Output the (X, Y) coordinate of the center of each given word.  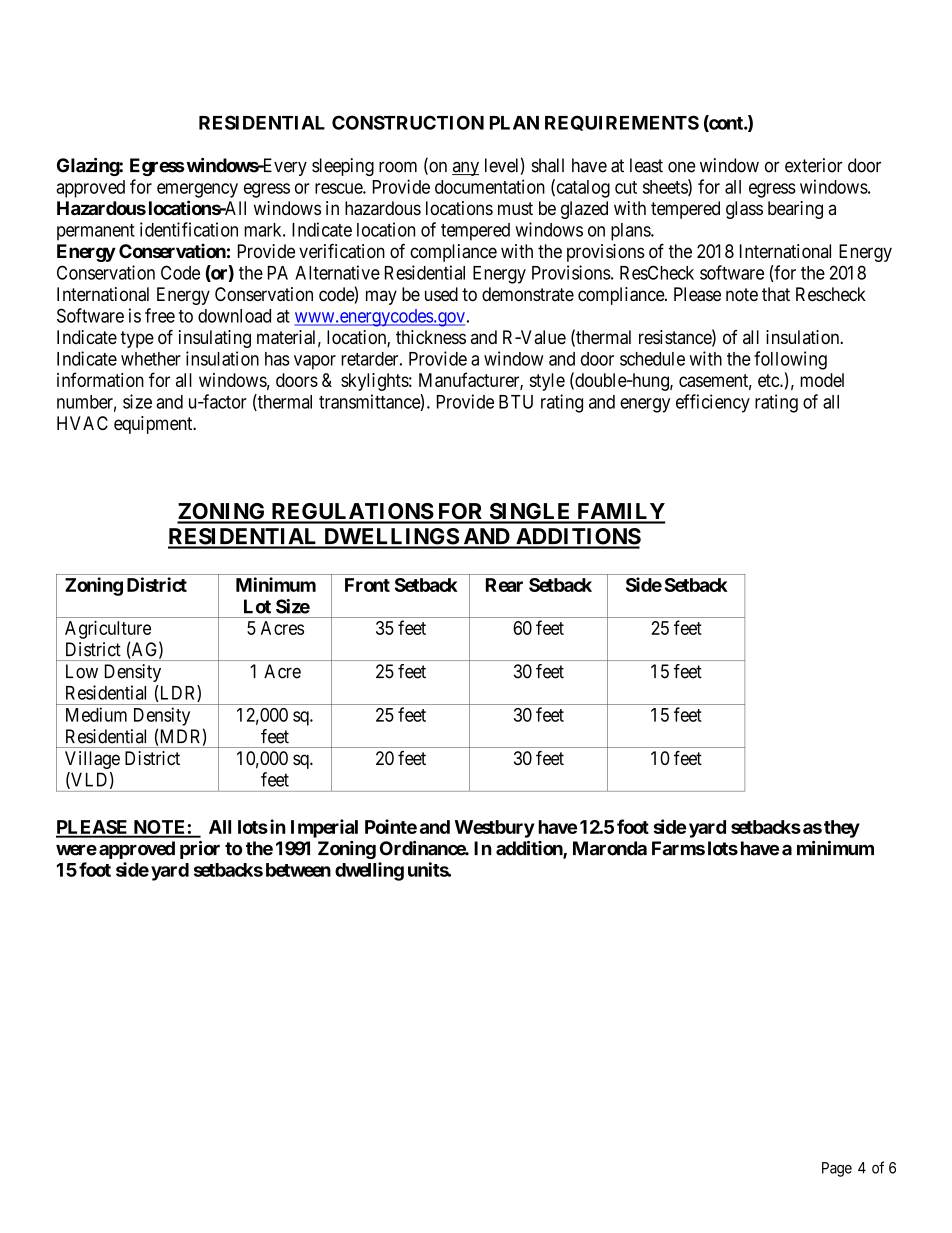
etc (769, 380)
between (298, 870)
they (842, 829)
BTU (516, 402)
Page (837, 1169)
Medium (96, 714)
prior (200, 850)
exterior (814, 165)
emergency (197, 190)
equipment (154, 425)
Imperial (324, 828)
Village (92, 760)
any (465, 169)
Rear (504, 585)
